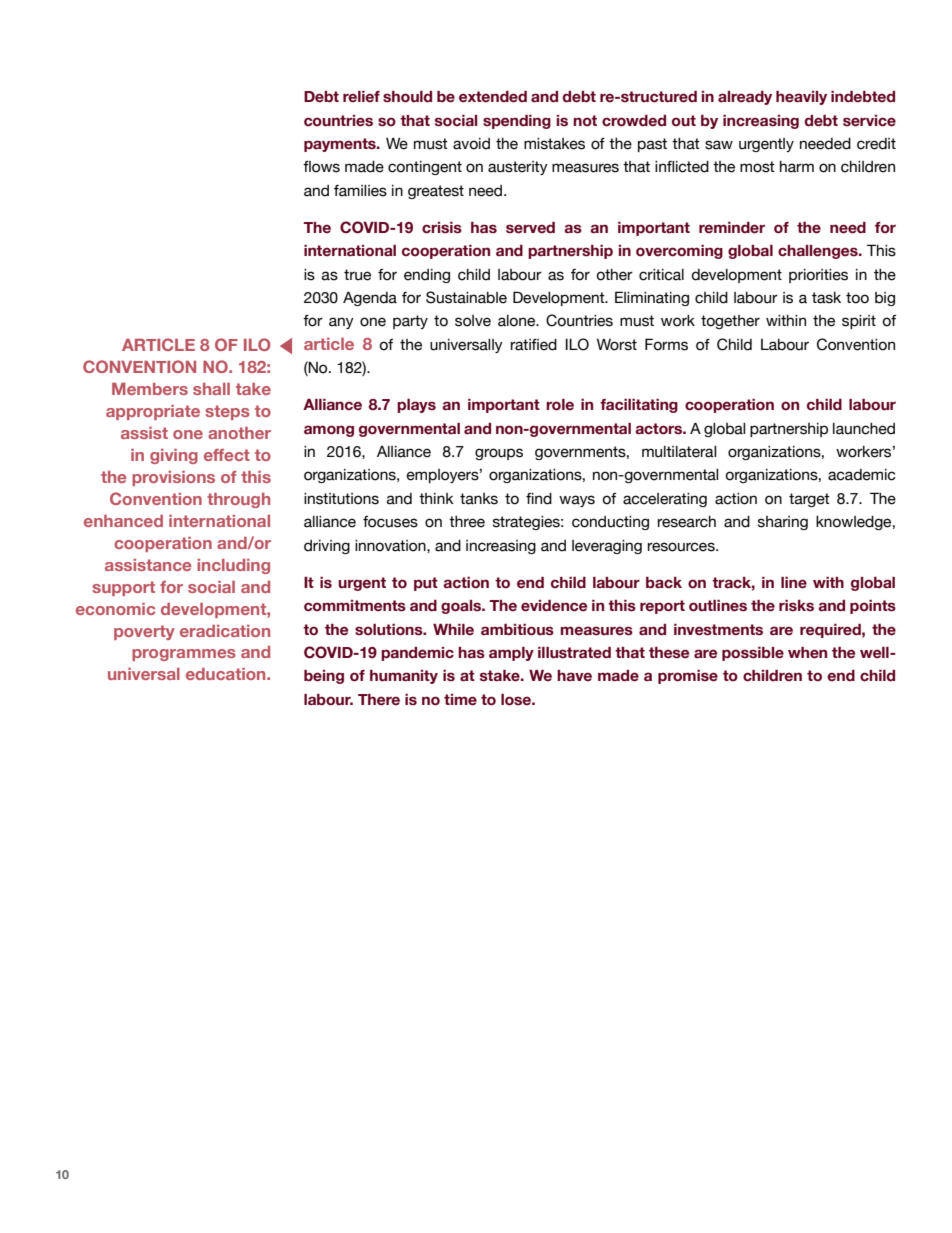 The image size is (952, 1233). I want to click on heavily, so click(801, 98).
